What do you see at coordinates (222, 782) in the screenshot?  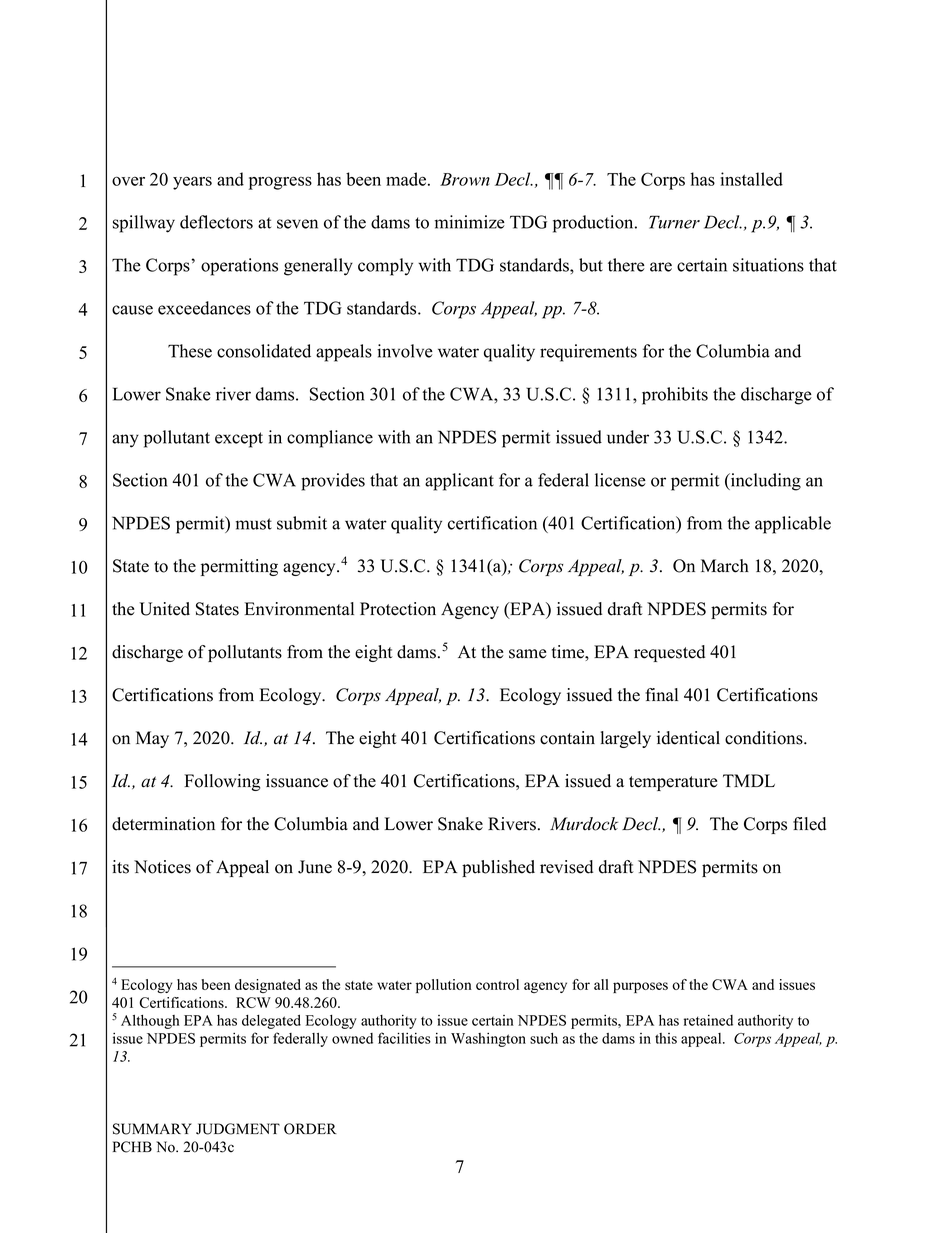 I see `Following` at bounding box center [222, 782].
